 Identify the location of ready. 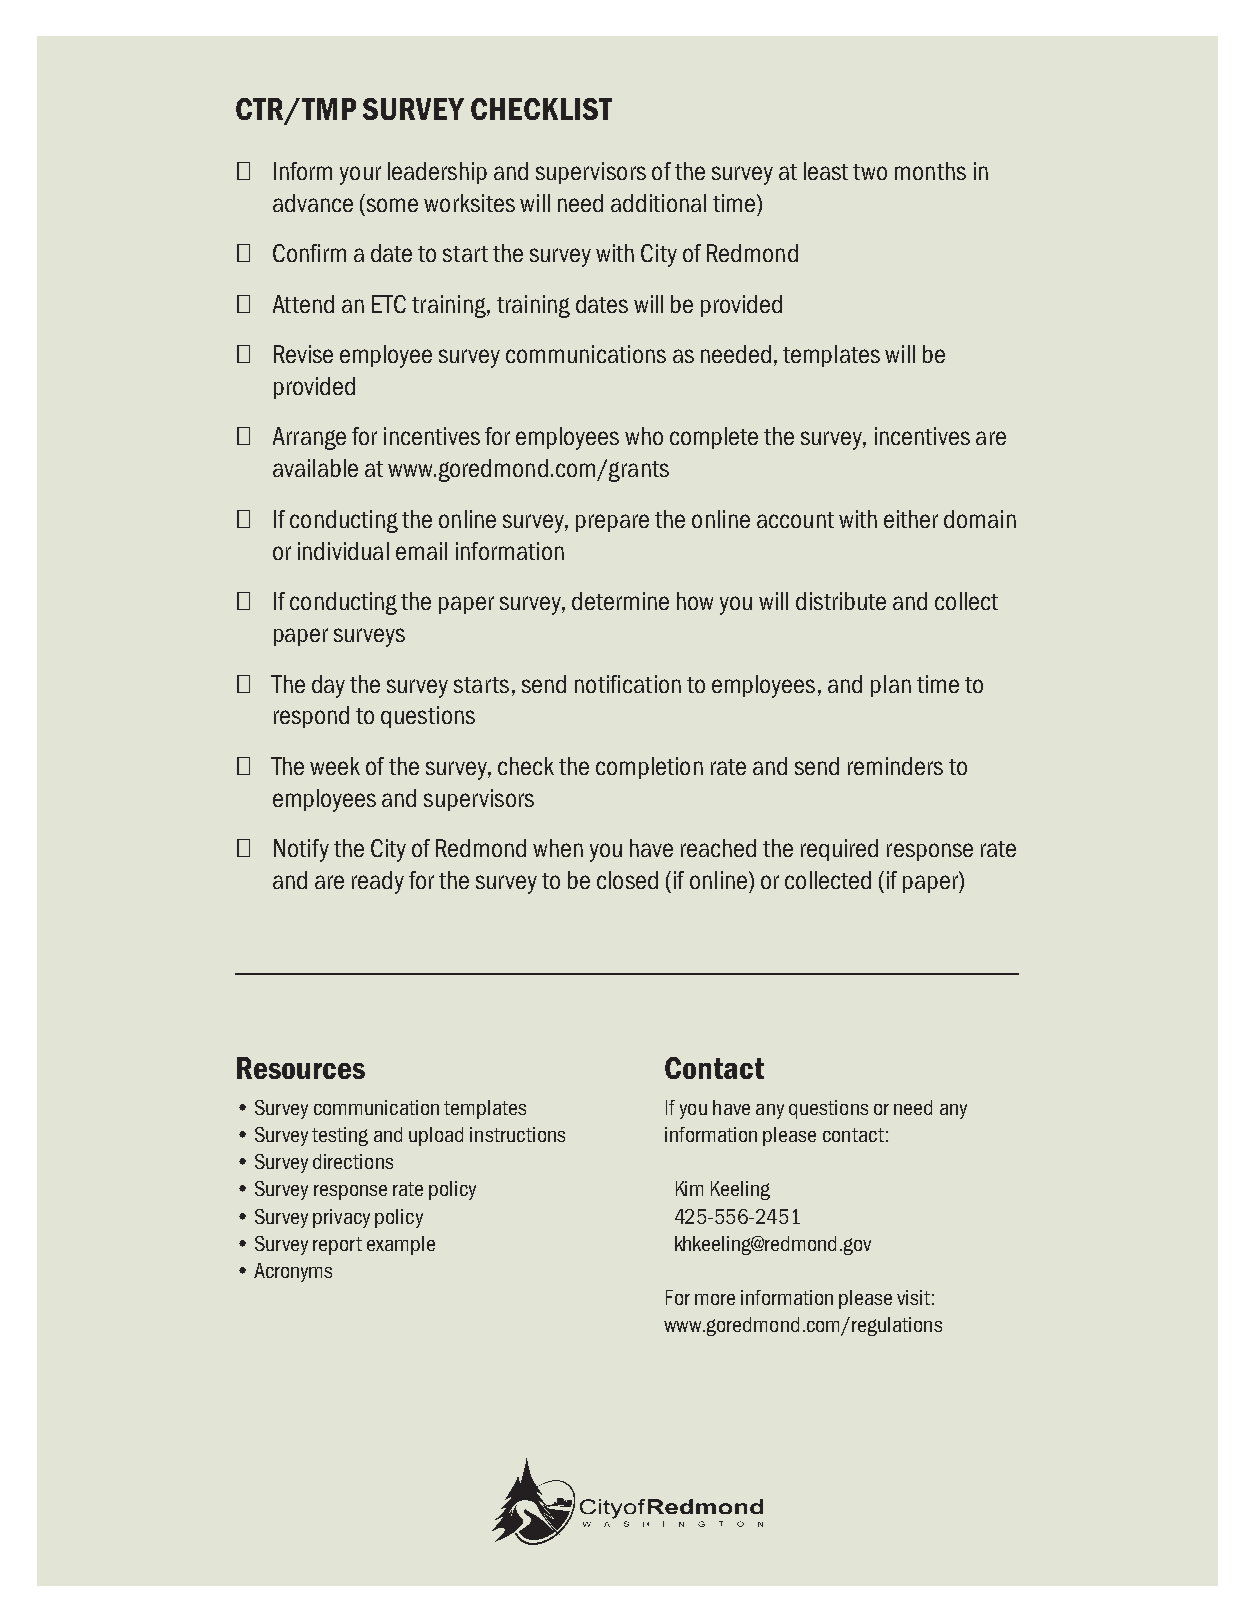
(378, 882).
